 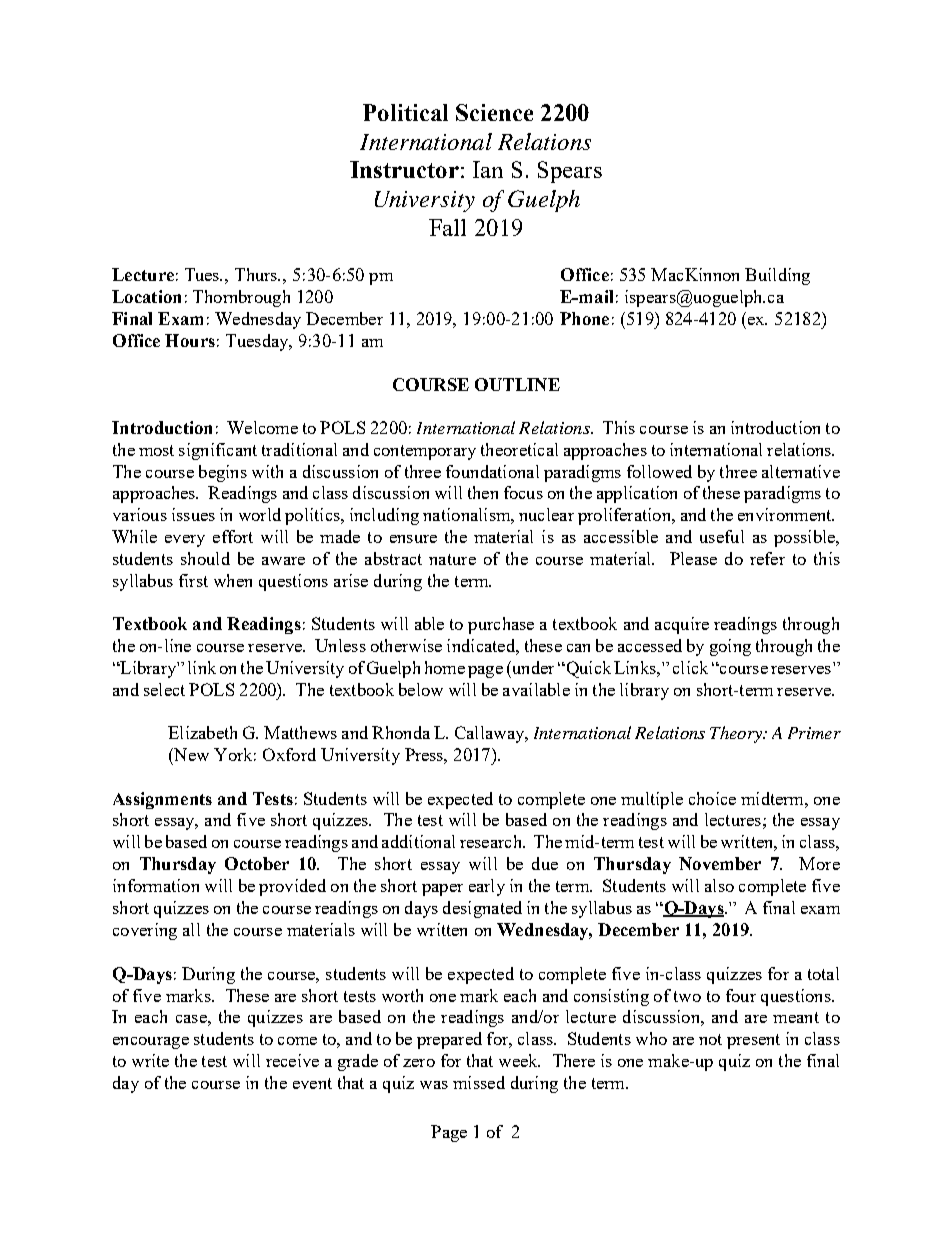 I want to click on when, so click(x=233, y=580).
